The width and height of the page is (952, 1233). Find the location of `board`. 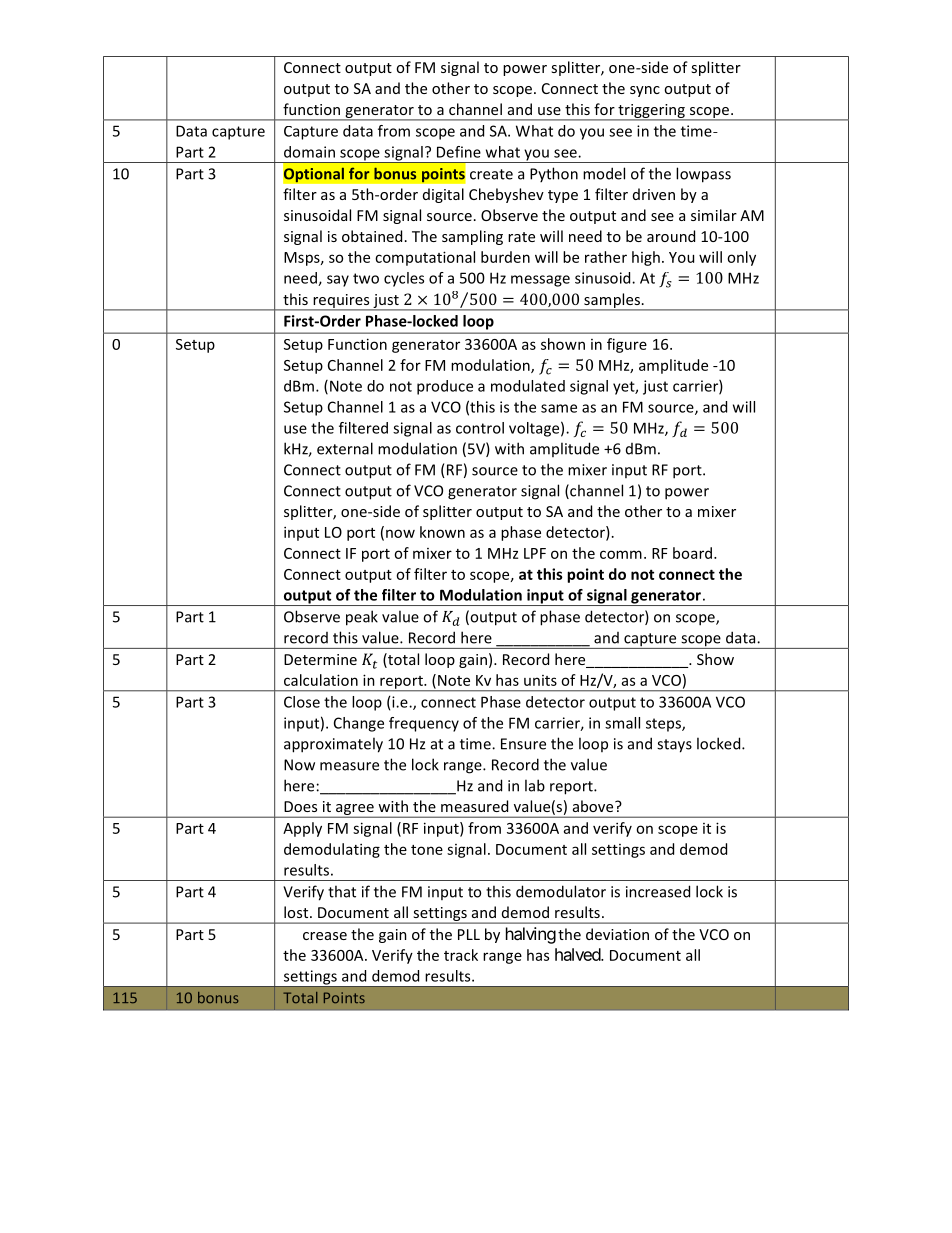

board is located at coordinates (694, 553).
